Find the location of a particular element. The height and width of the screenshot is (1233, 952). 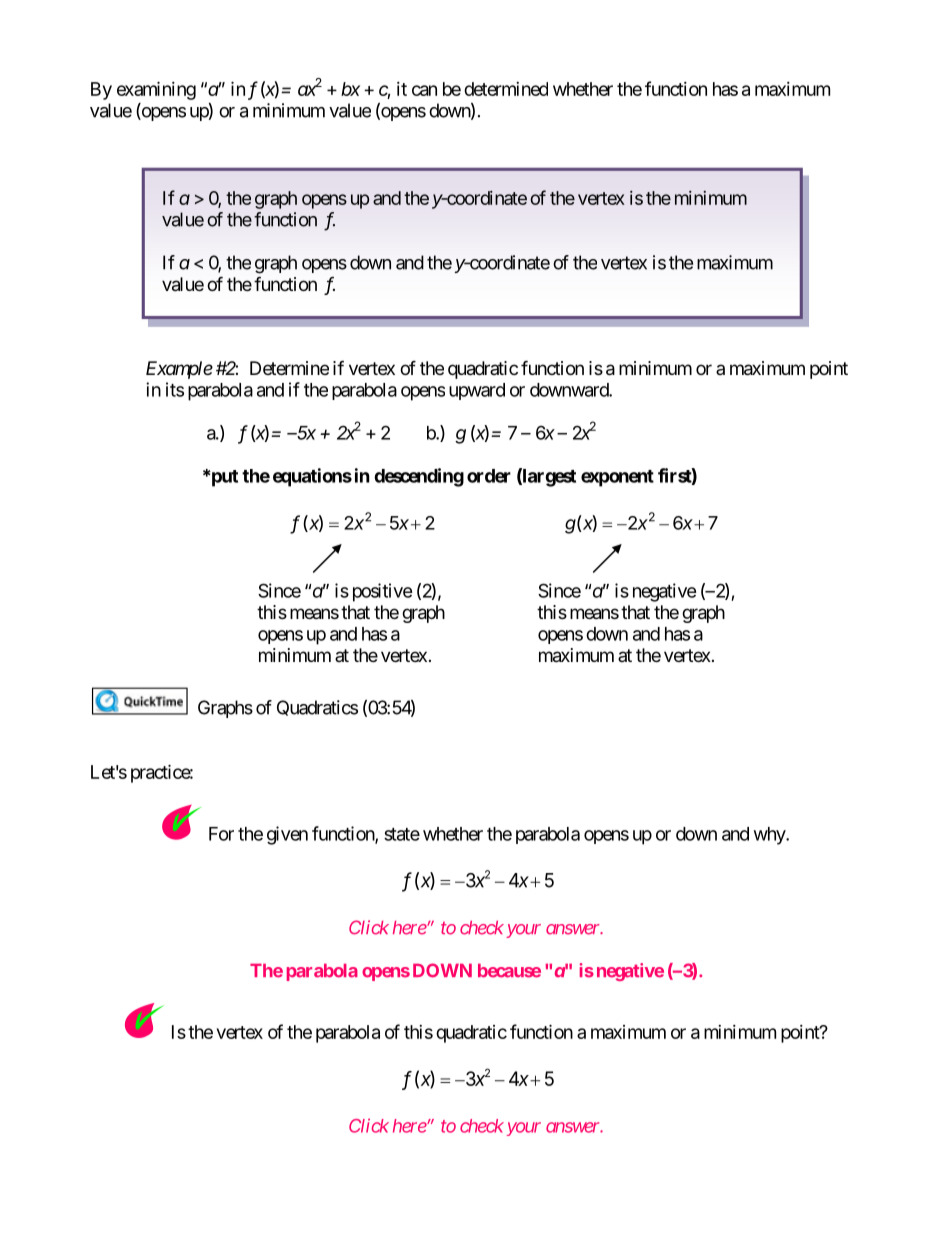

For is located at coordinates (221, 834).
